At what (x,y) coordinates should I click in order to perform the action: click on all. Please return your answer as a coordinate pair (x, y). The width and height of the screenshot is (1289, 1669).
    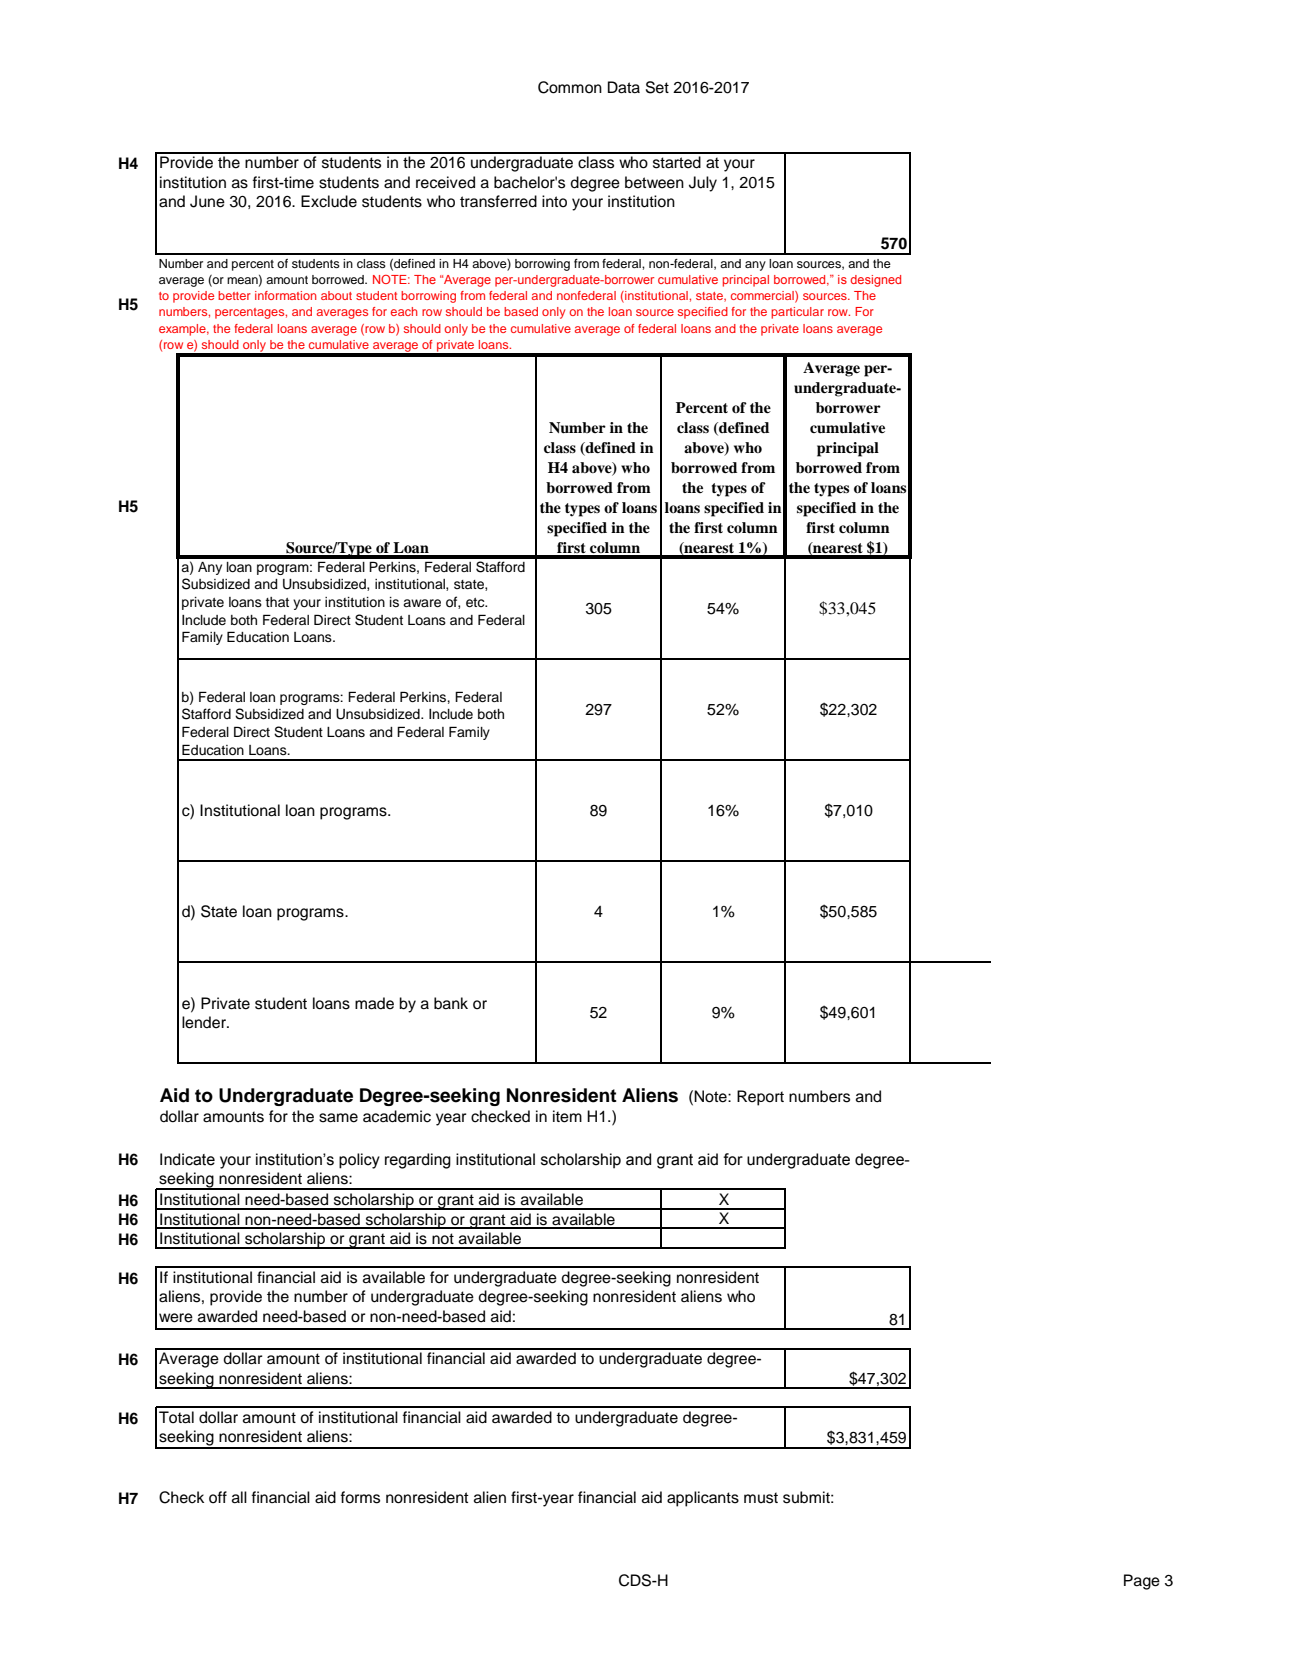
    Looking at the image, I should click on (239, 1497).
